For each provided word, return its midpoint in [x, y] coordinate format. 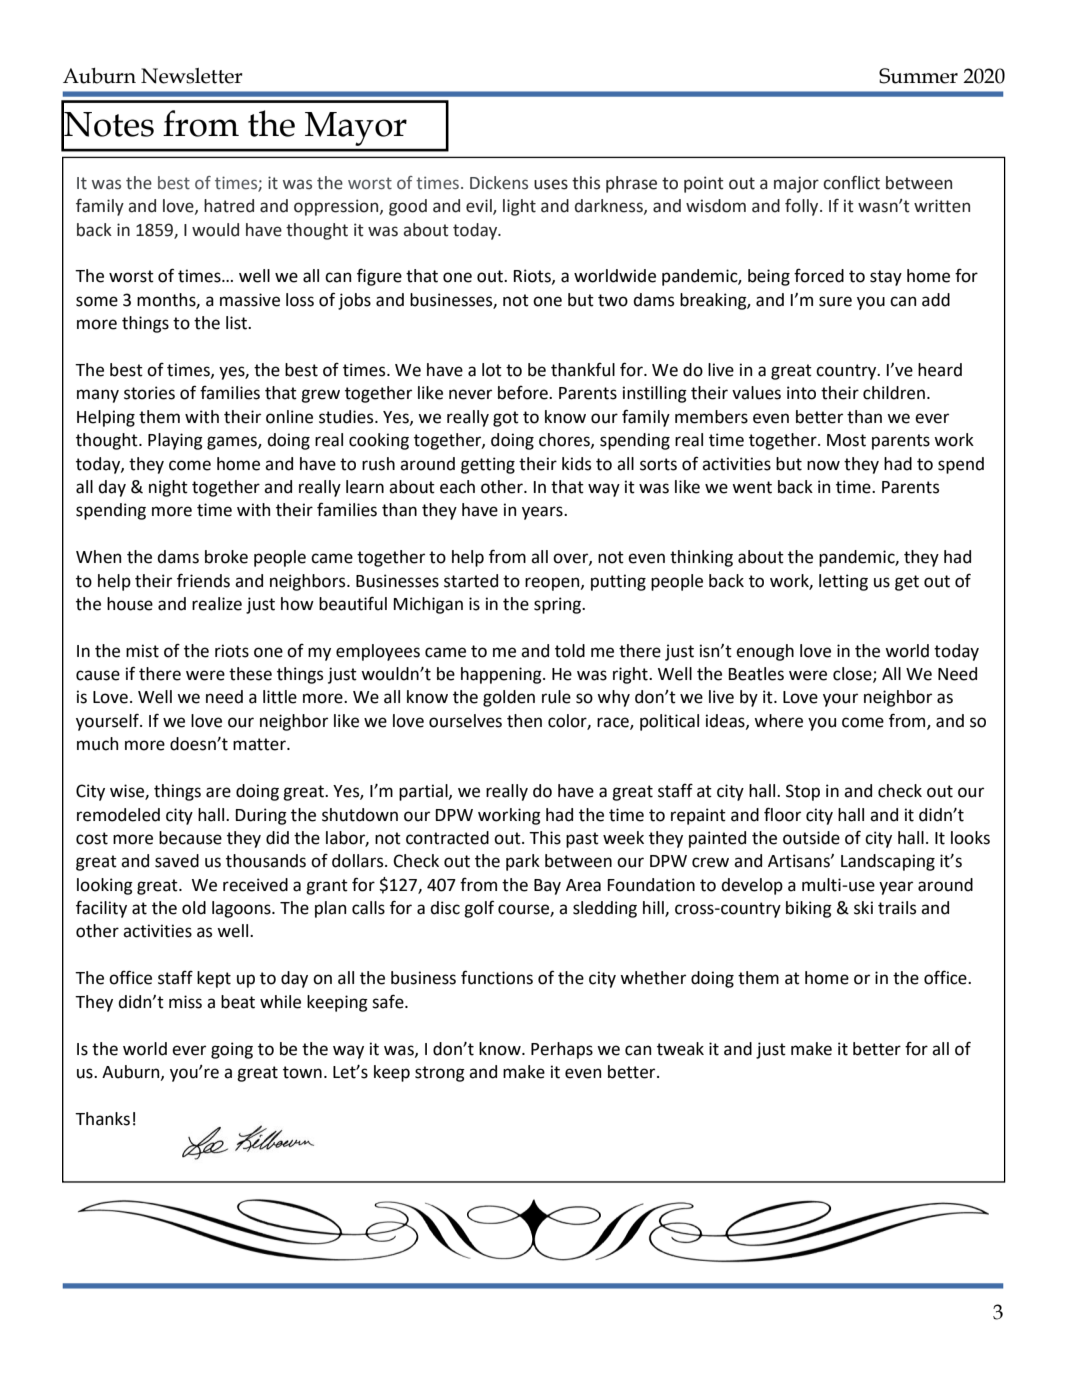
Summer [918, 76]
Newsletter [192, 76]
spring [558, 605]
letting [843, 582]
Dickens [499, 183]
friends [203, 580]
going [232, 1050]
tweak [680, 1049]
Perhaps [562, 1050]
